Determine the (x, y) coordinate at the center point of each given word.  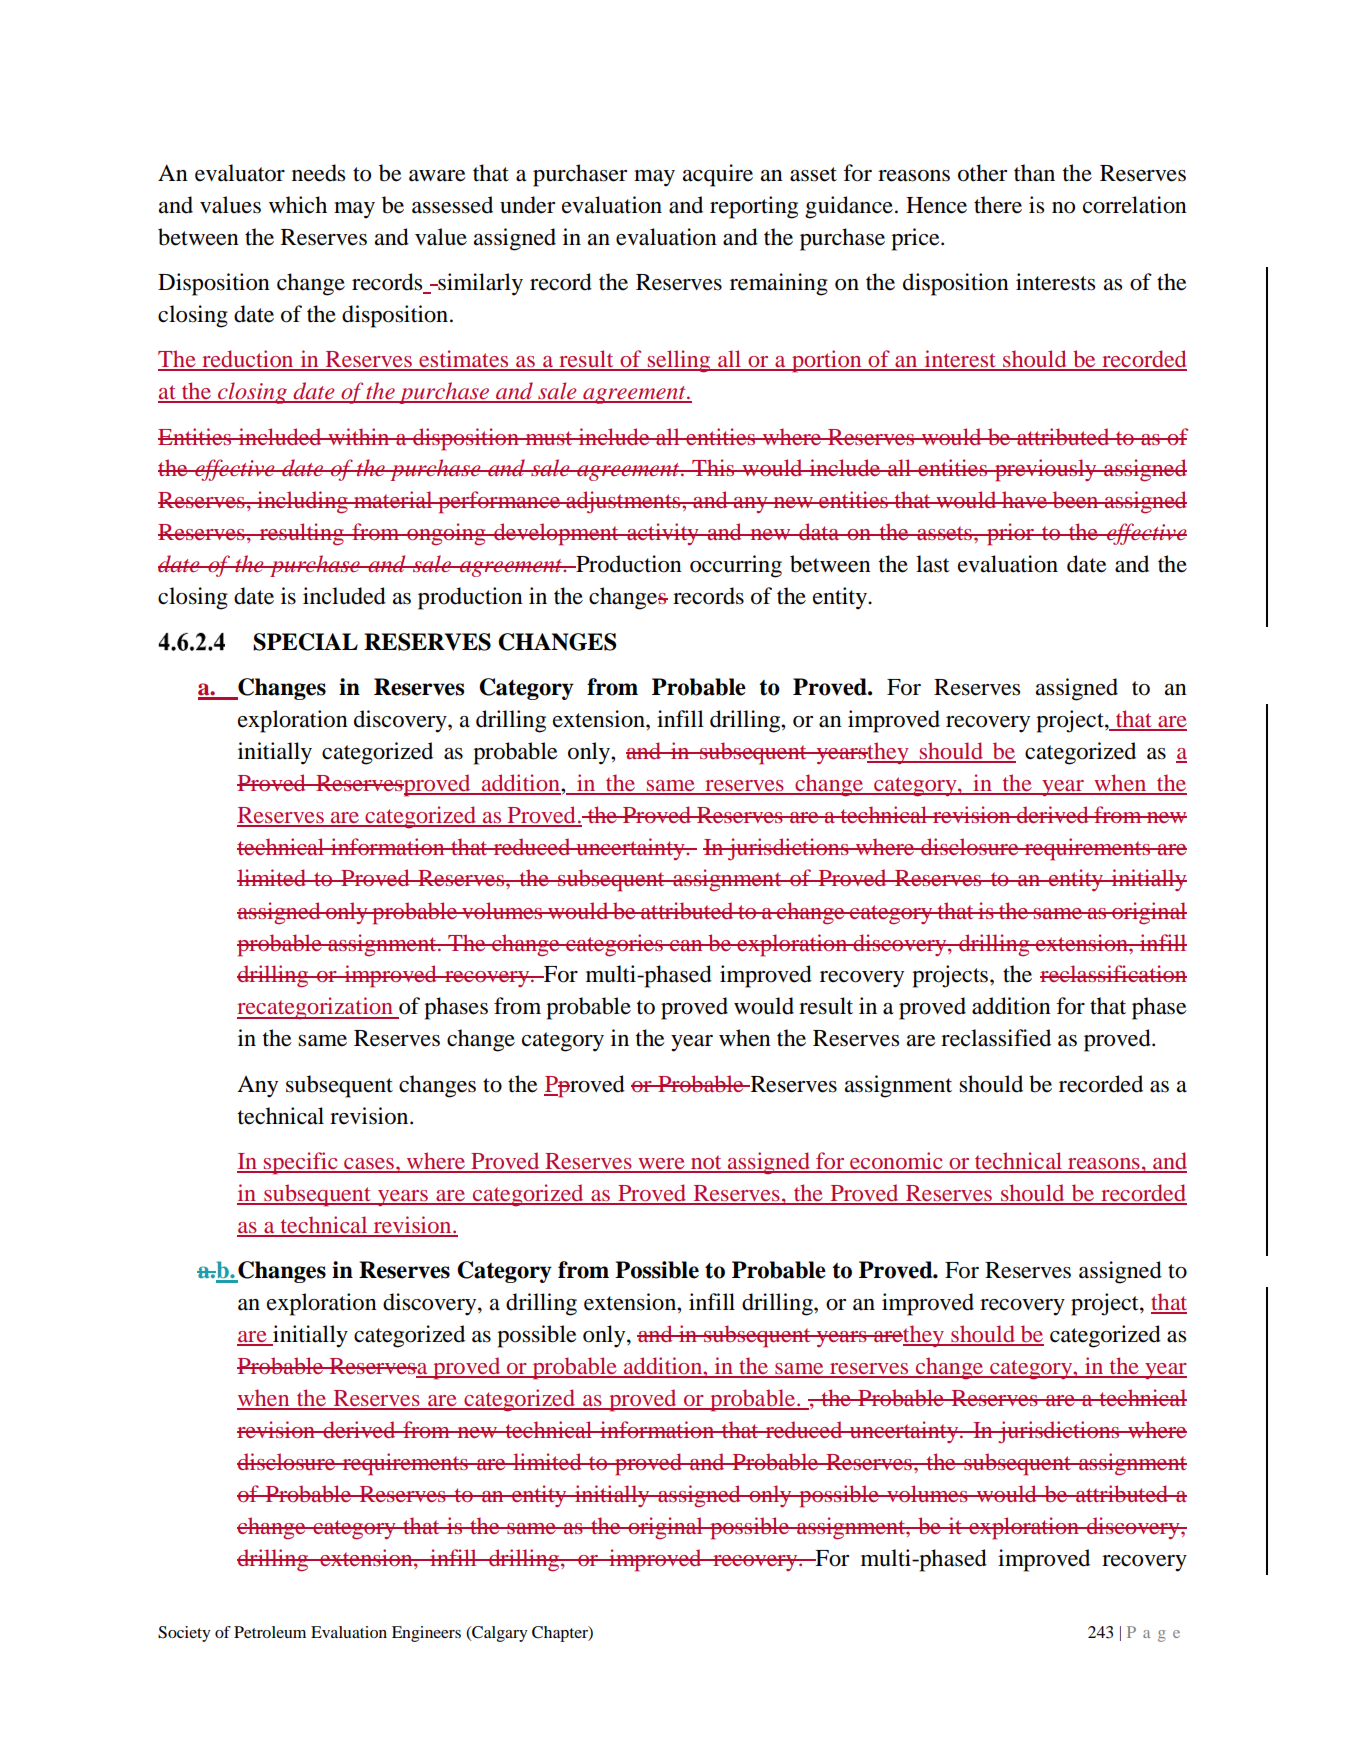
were (661, 1165)
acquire (718, 175)
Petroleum (270, 1632)
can (686, 945)
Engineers (426, 1634)
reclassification (1113, 973)
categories (614, 945)
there (998, 205)
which (298, 205)
